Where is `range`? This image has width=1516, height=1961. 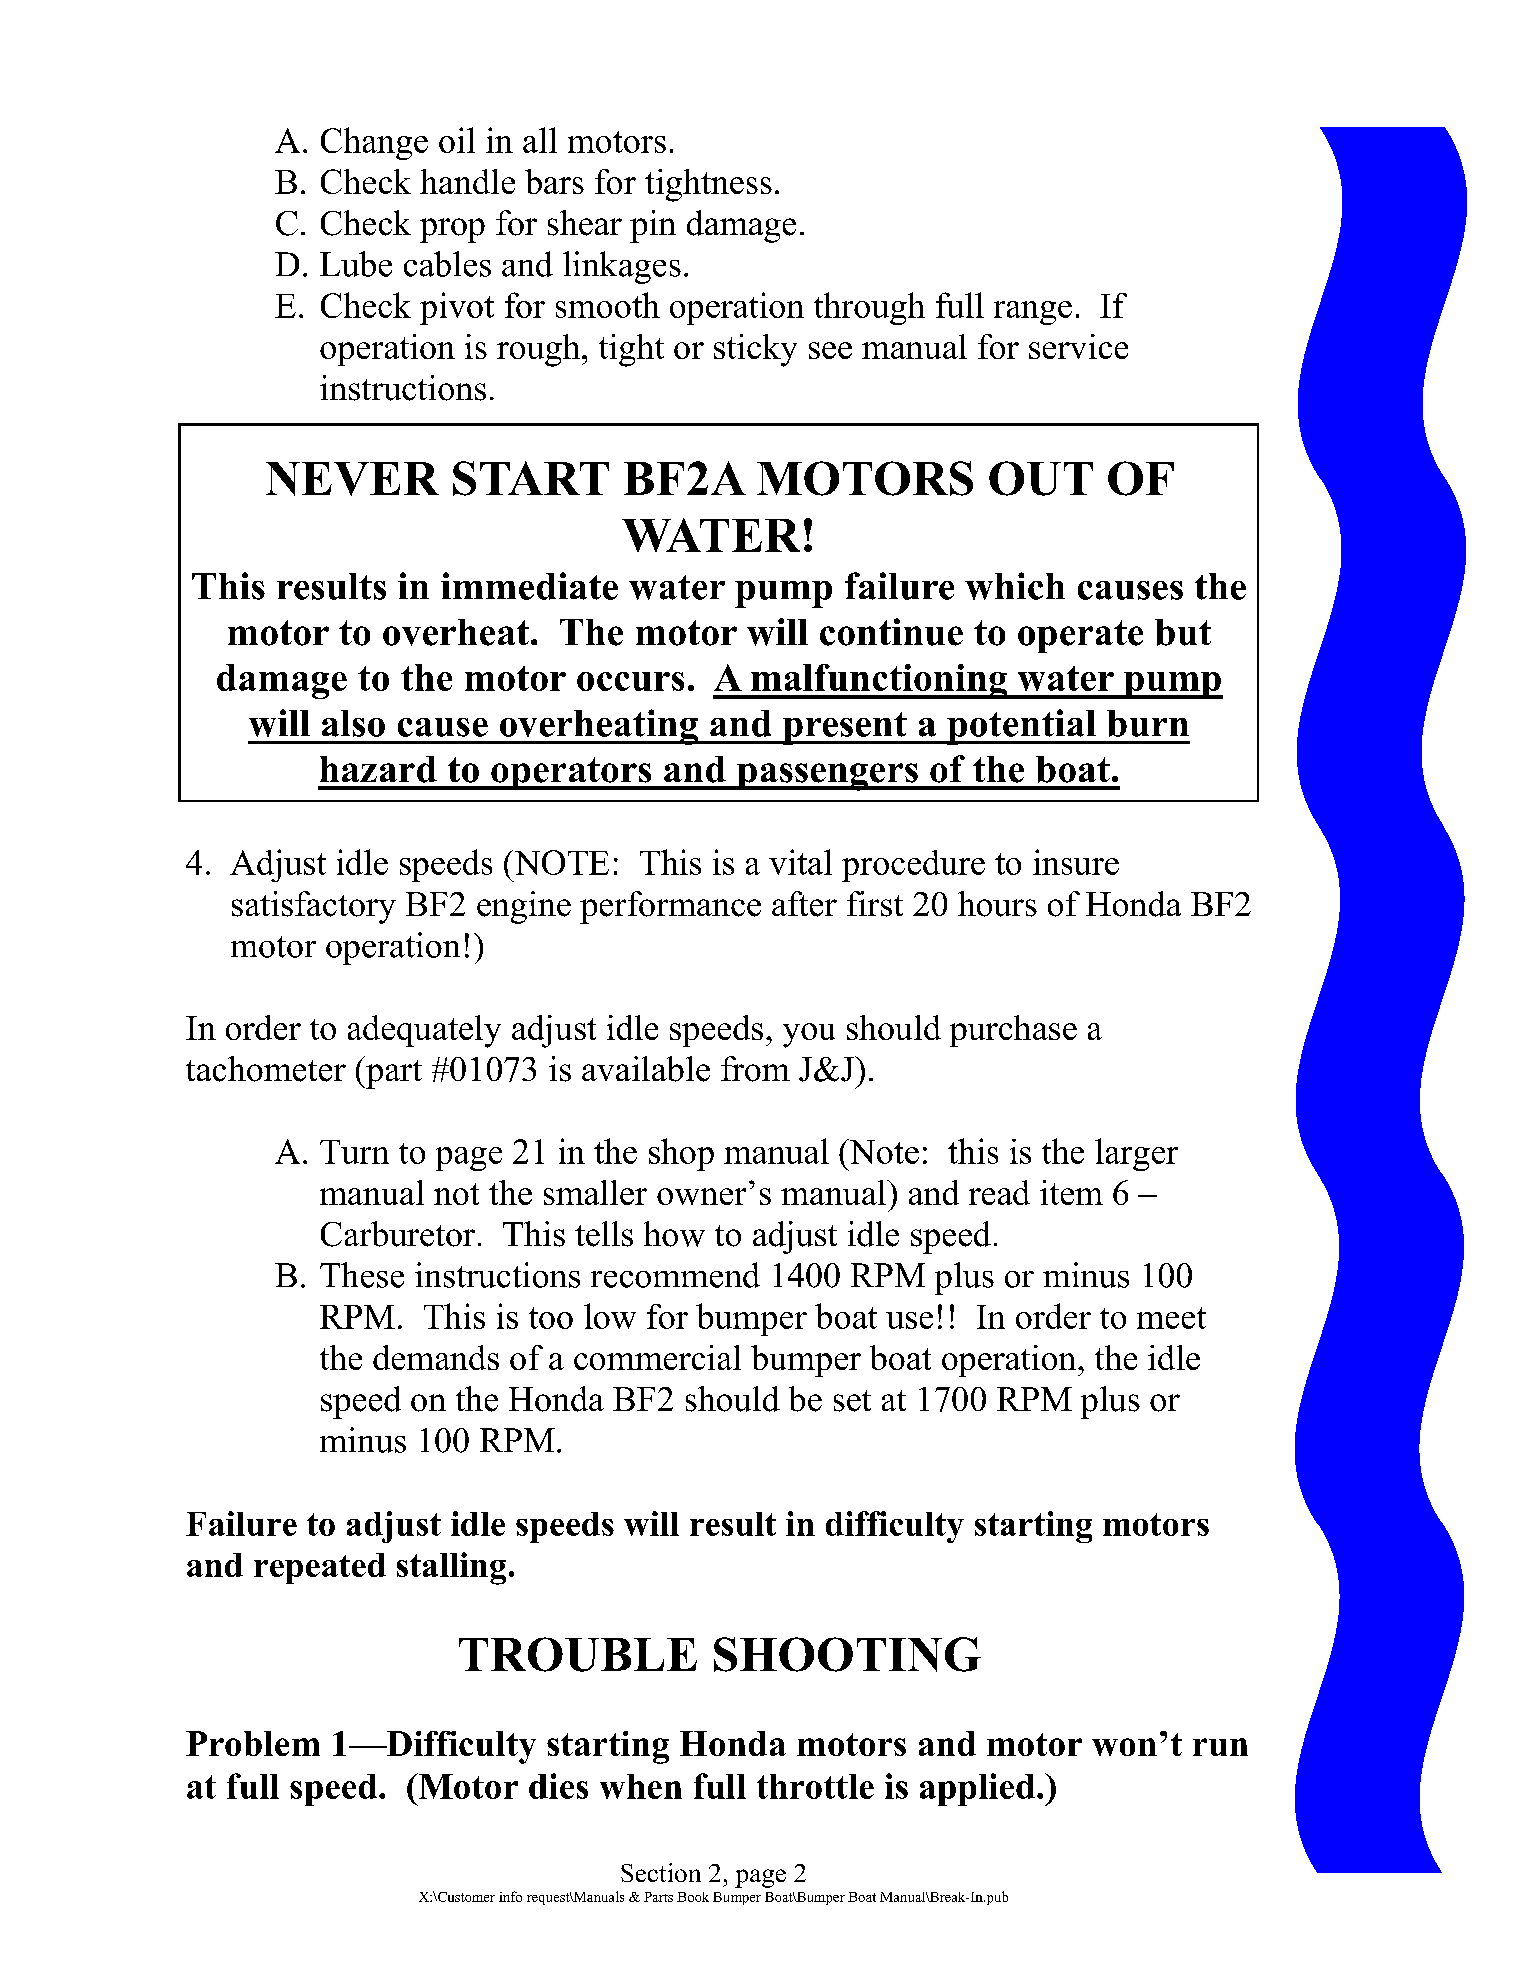 range is located at coordinates (1033, 313).
